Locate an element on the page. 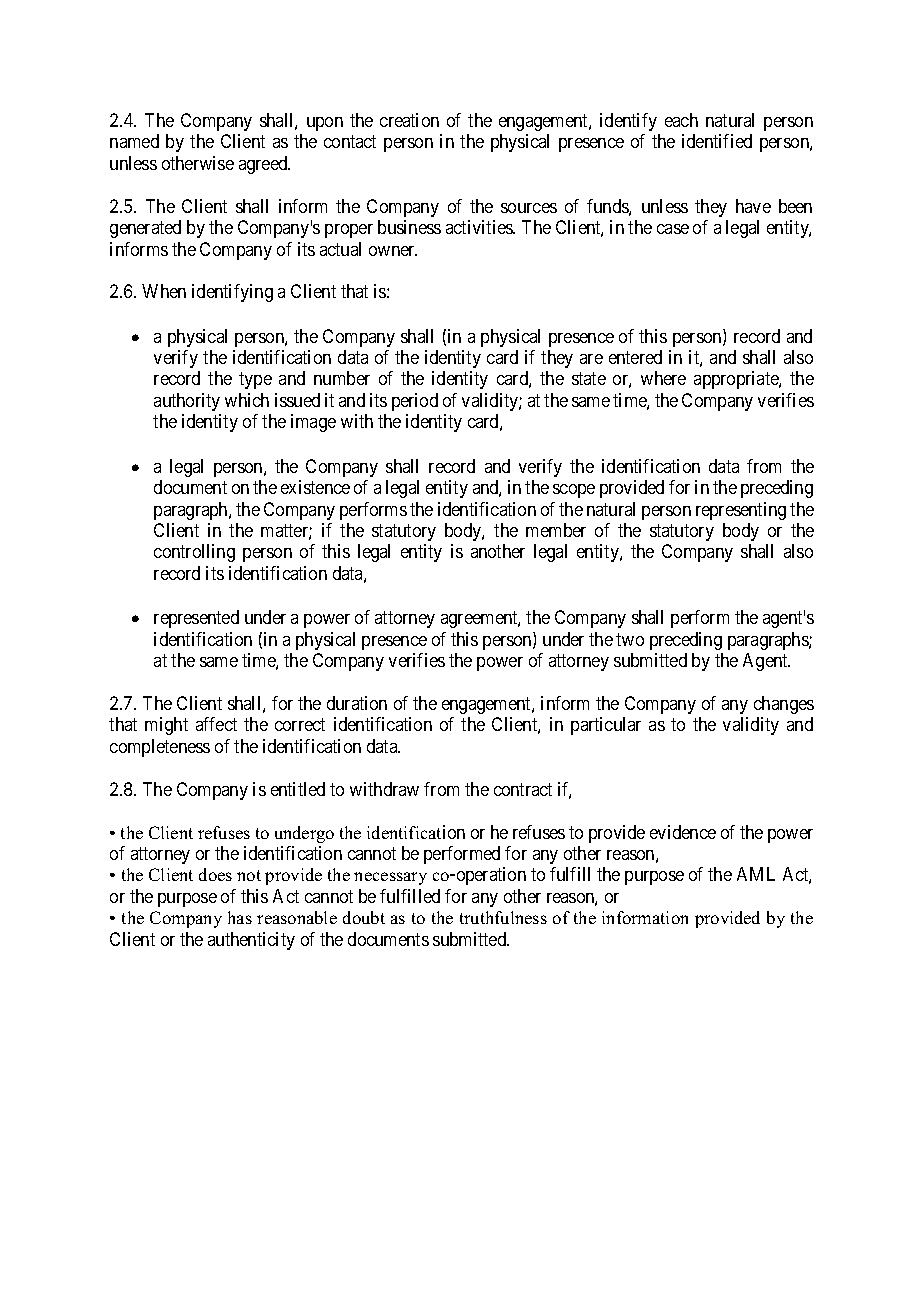 The height and width of the image is (1308, 924). type is located at coordinates (255, 381).
